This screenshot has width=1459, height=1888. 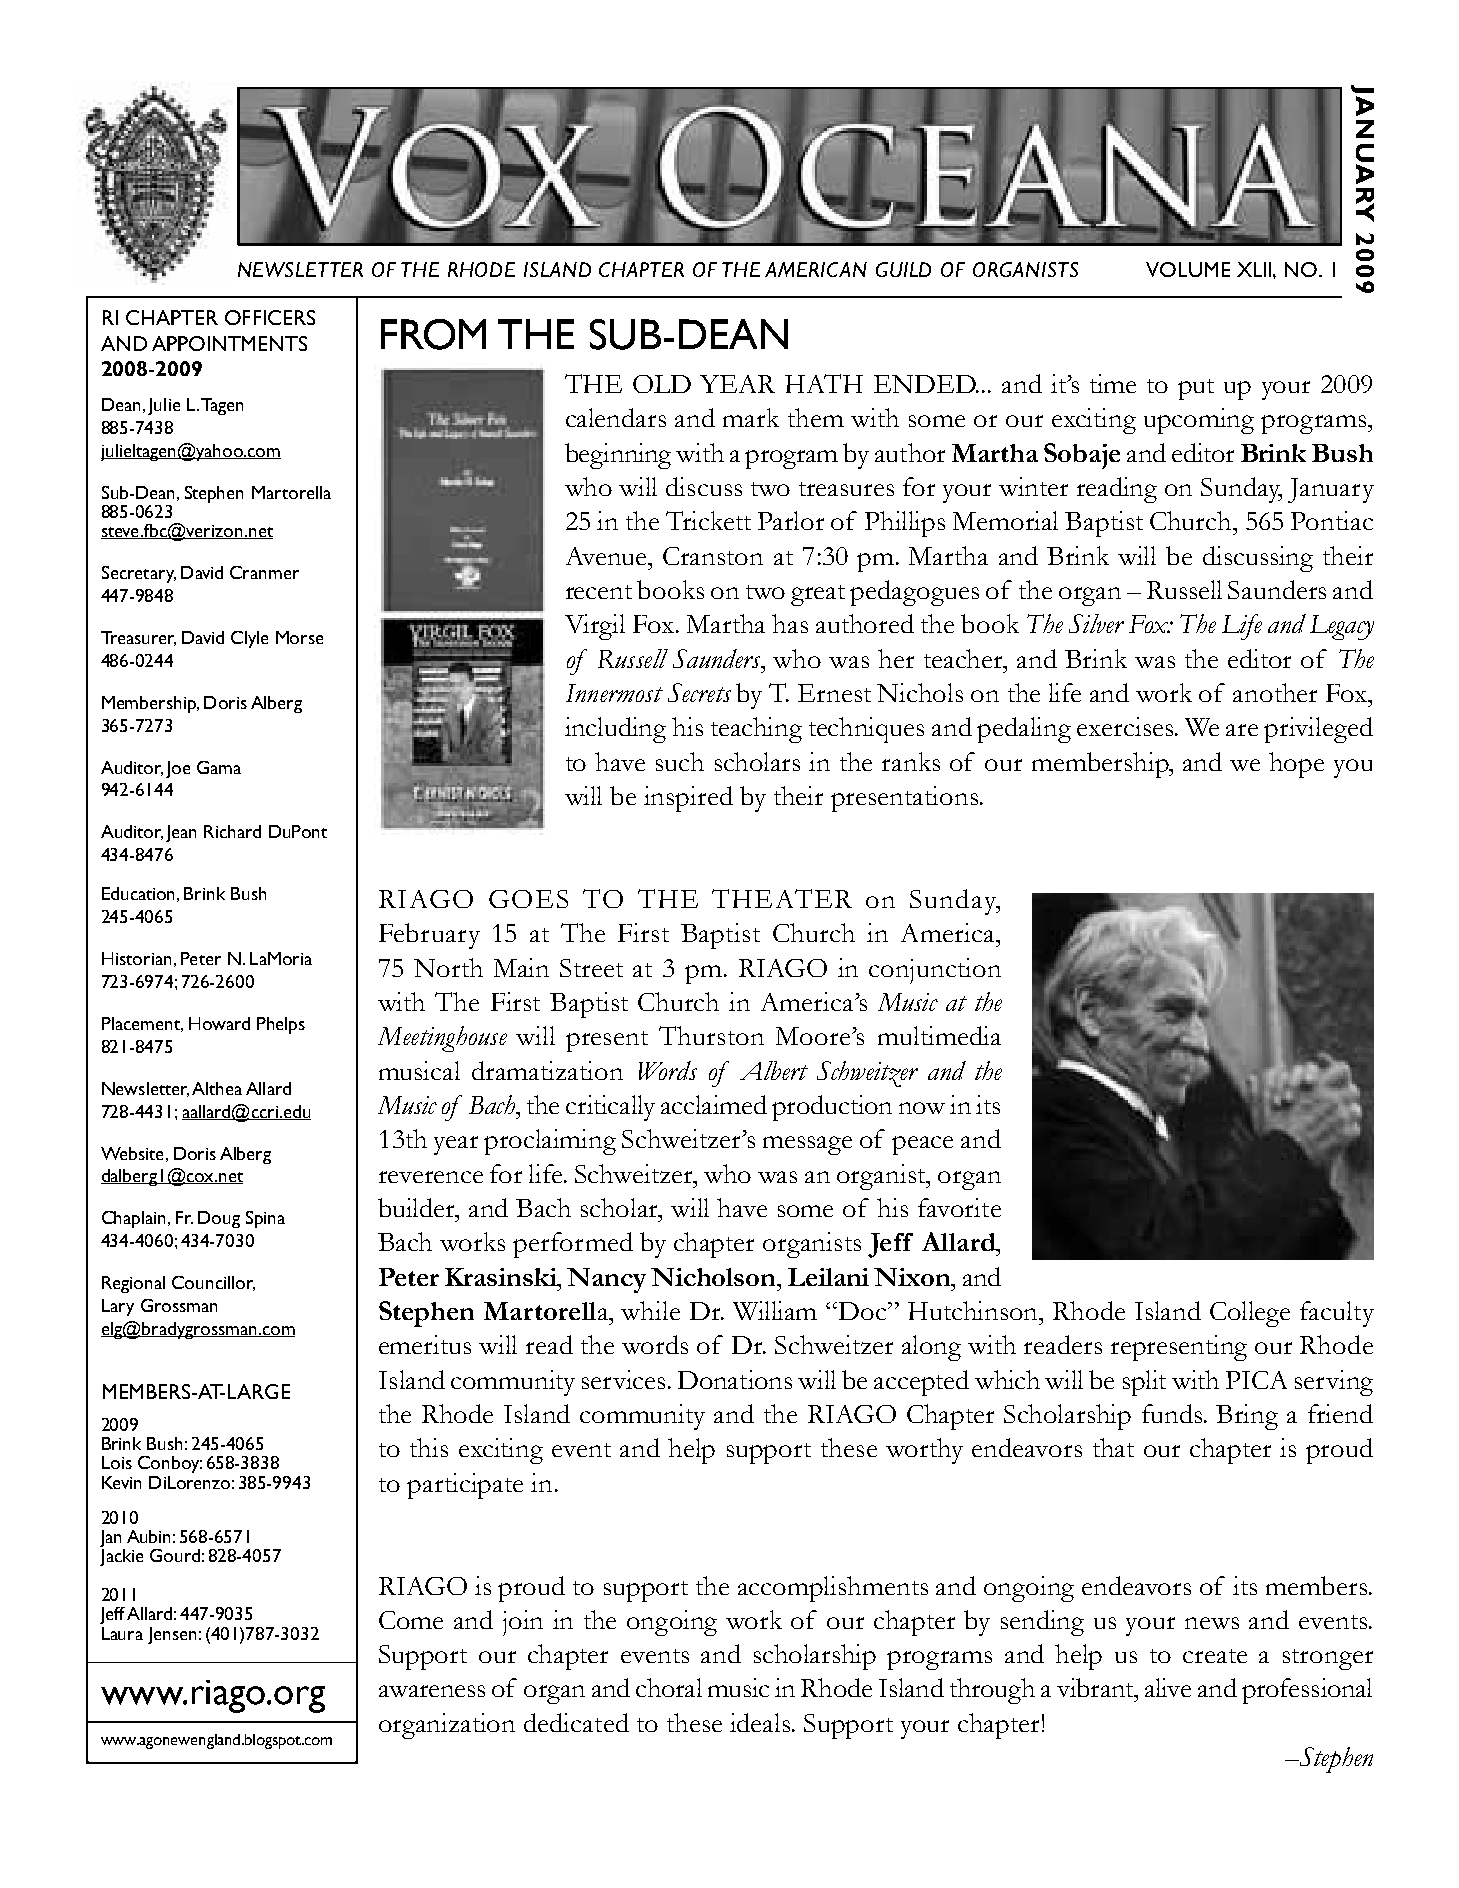 I want to click on alive, so click(x=1168, y=1687).
